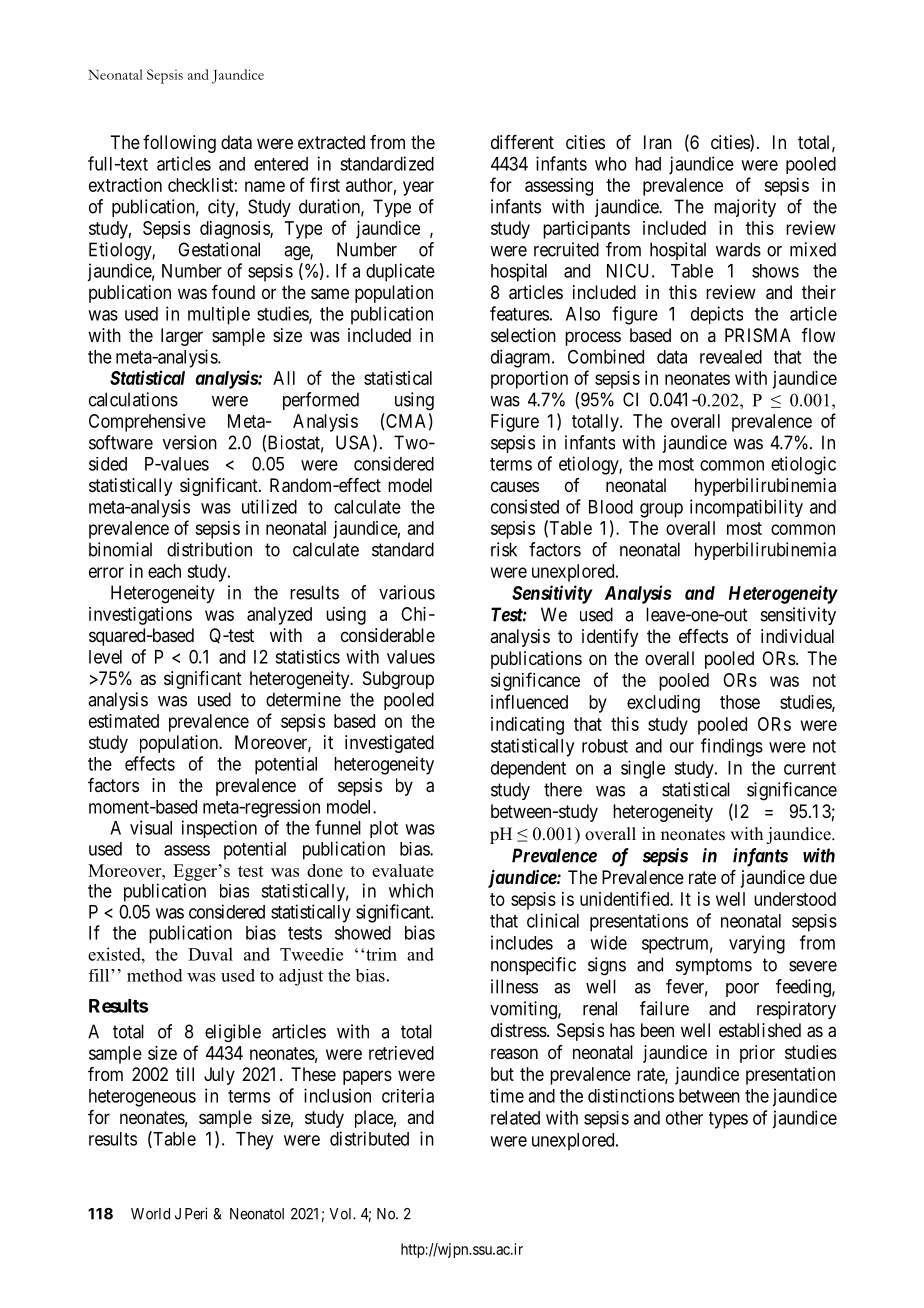 The height and width of the screenshot is (1308, 924). I want to click on Peri, so click(196, 1213).
